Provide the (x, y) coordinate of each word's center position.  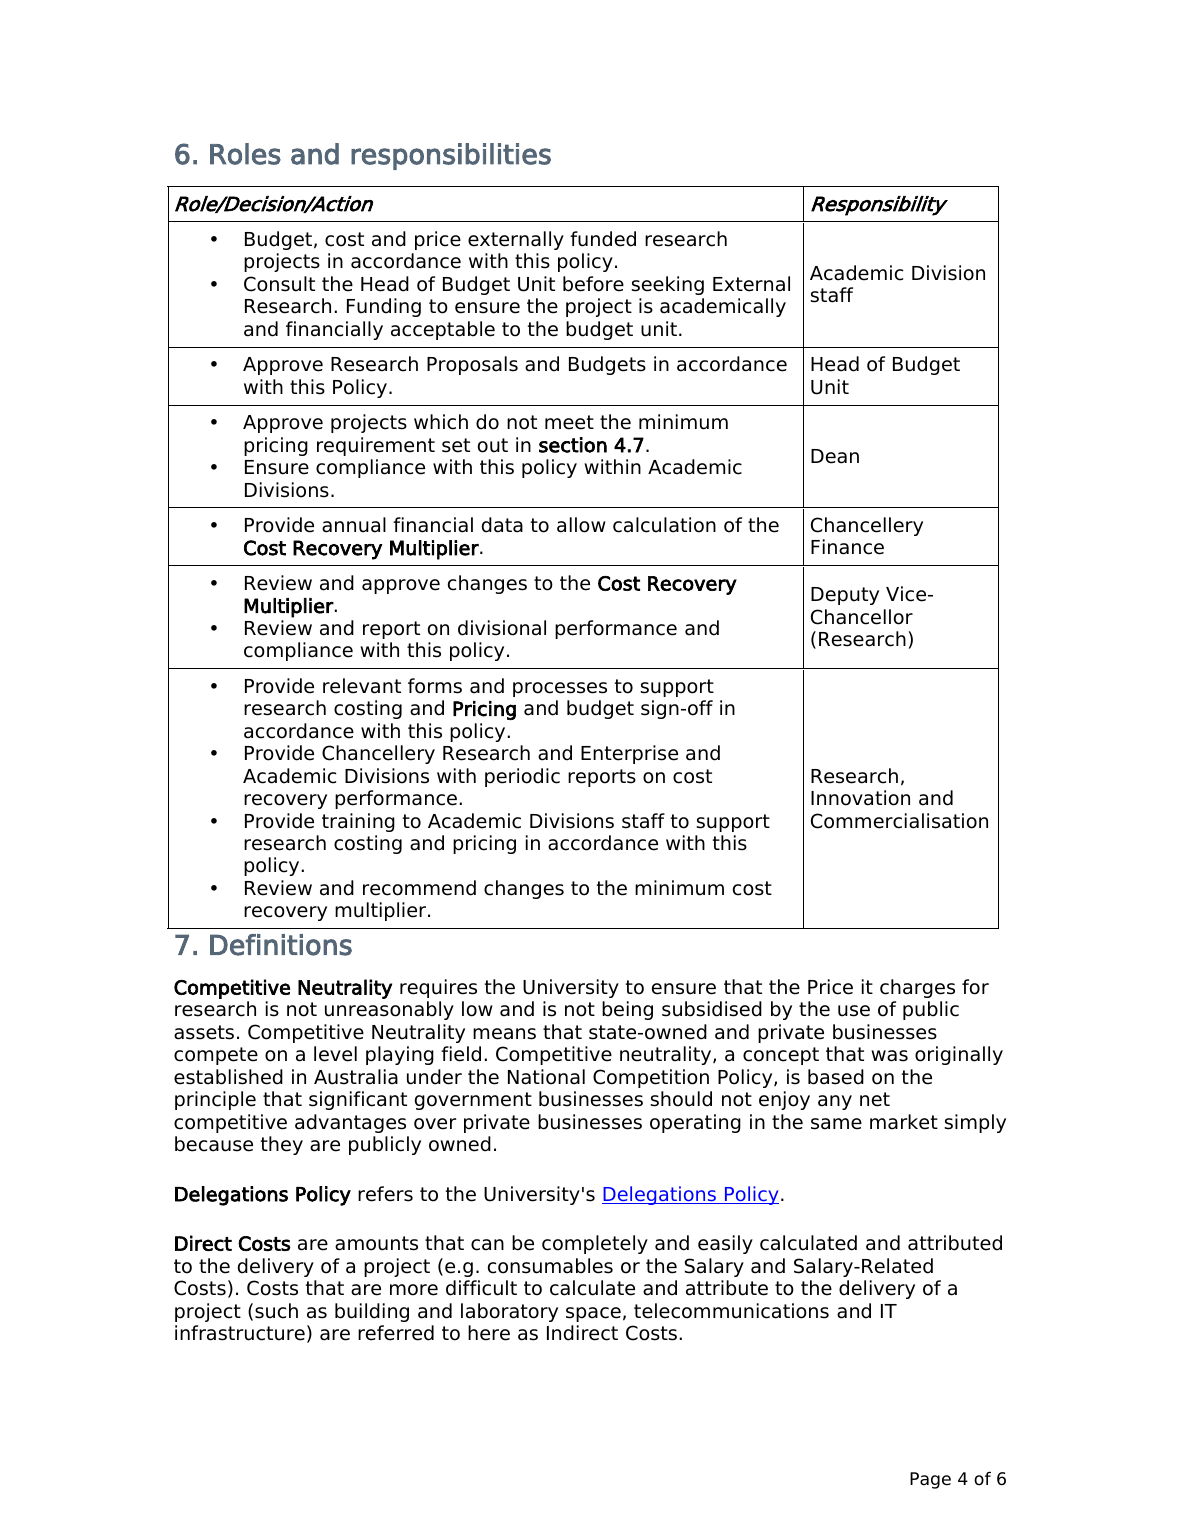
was (889, 1056)
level (335, 1054)
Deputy (845, 596)
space (593, 1314)
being (627, 1010)
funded (603, 239)
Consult (279, 284)
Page (930, 1480)
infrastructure (240, 1333)
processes (560, 689)
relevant (362, 686)
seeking (667, 285)
